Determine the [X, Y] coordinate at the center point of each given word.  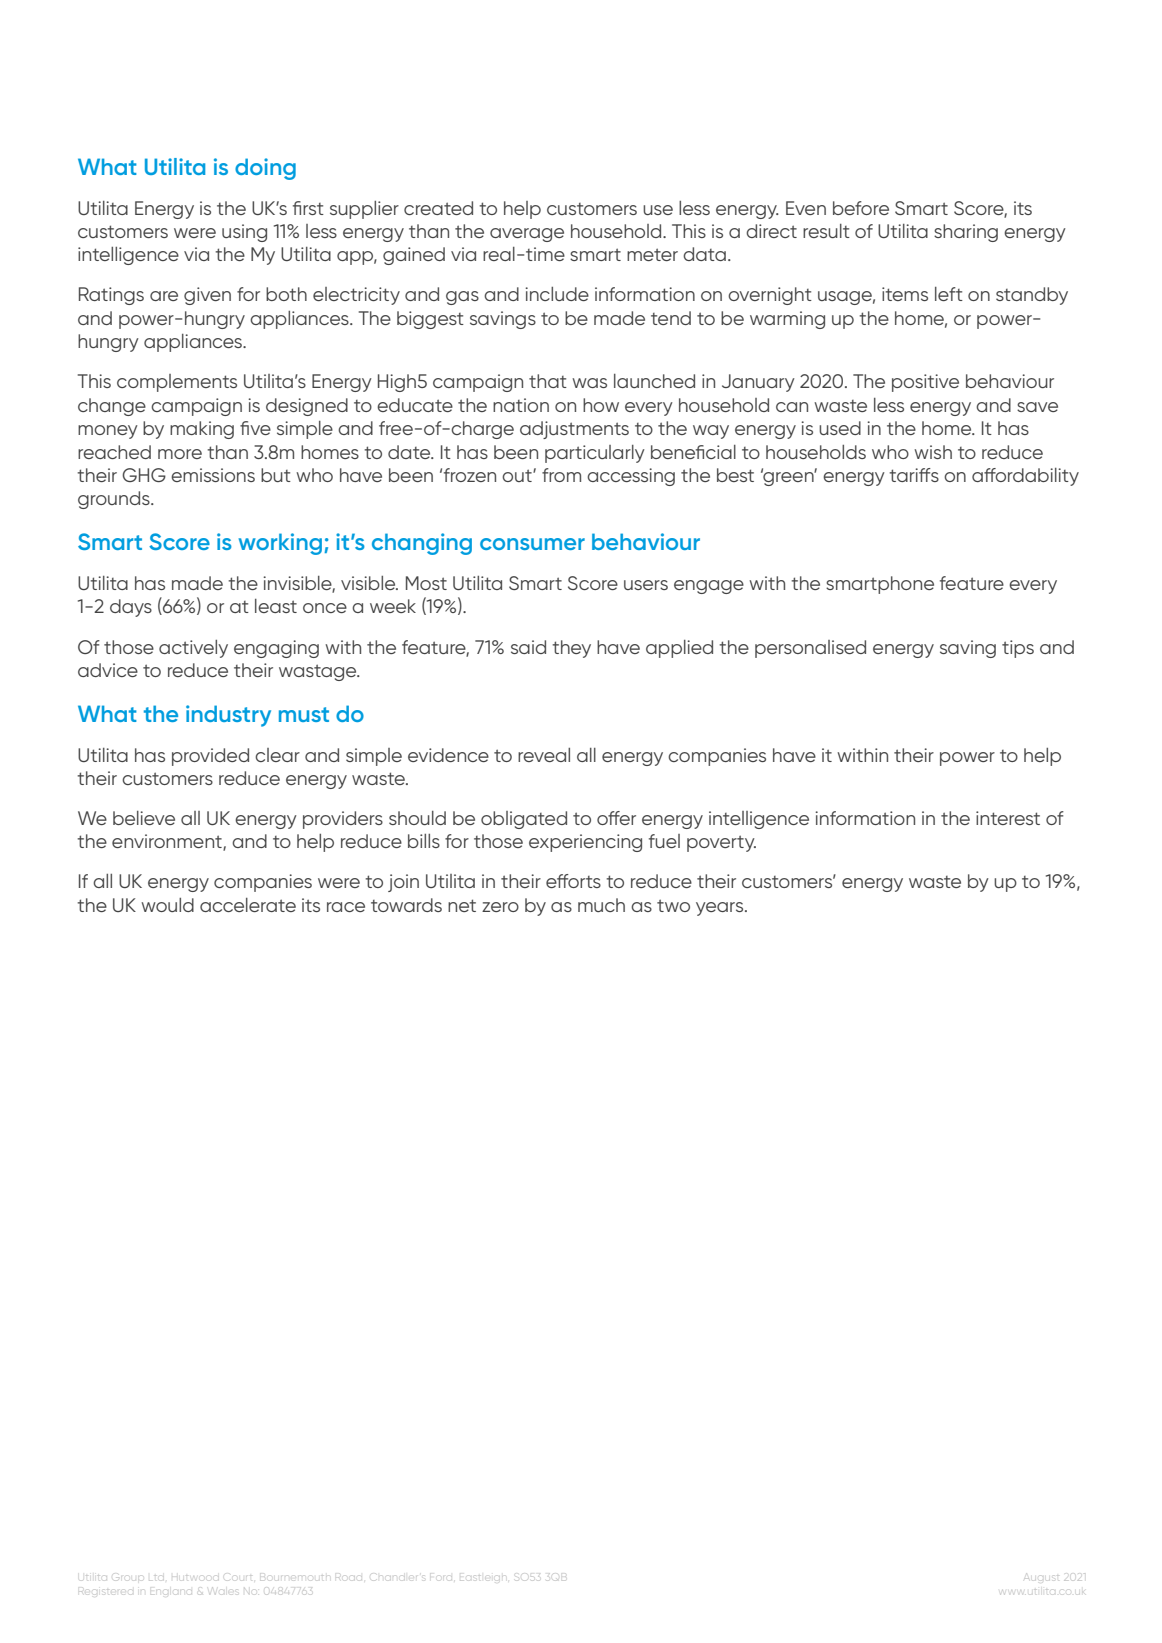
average [527, 235]
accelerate [248, 905]
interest [1008, 818]
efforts [573, 881]
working [280, 544]
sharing [966, 233]
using [244, 233]
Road [350, 1577]
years [721, 909]
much [601, 905]
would [167, 905]
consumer [532, 544]
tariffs [914, 475]
